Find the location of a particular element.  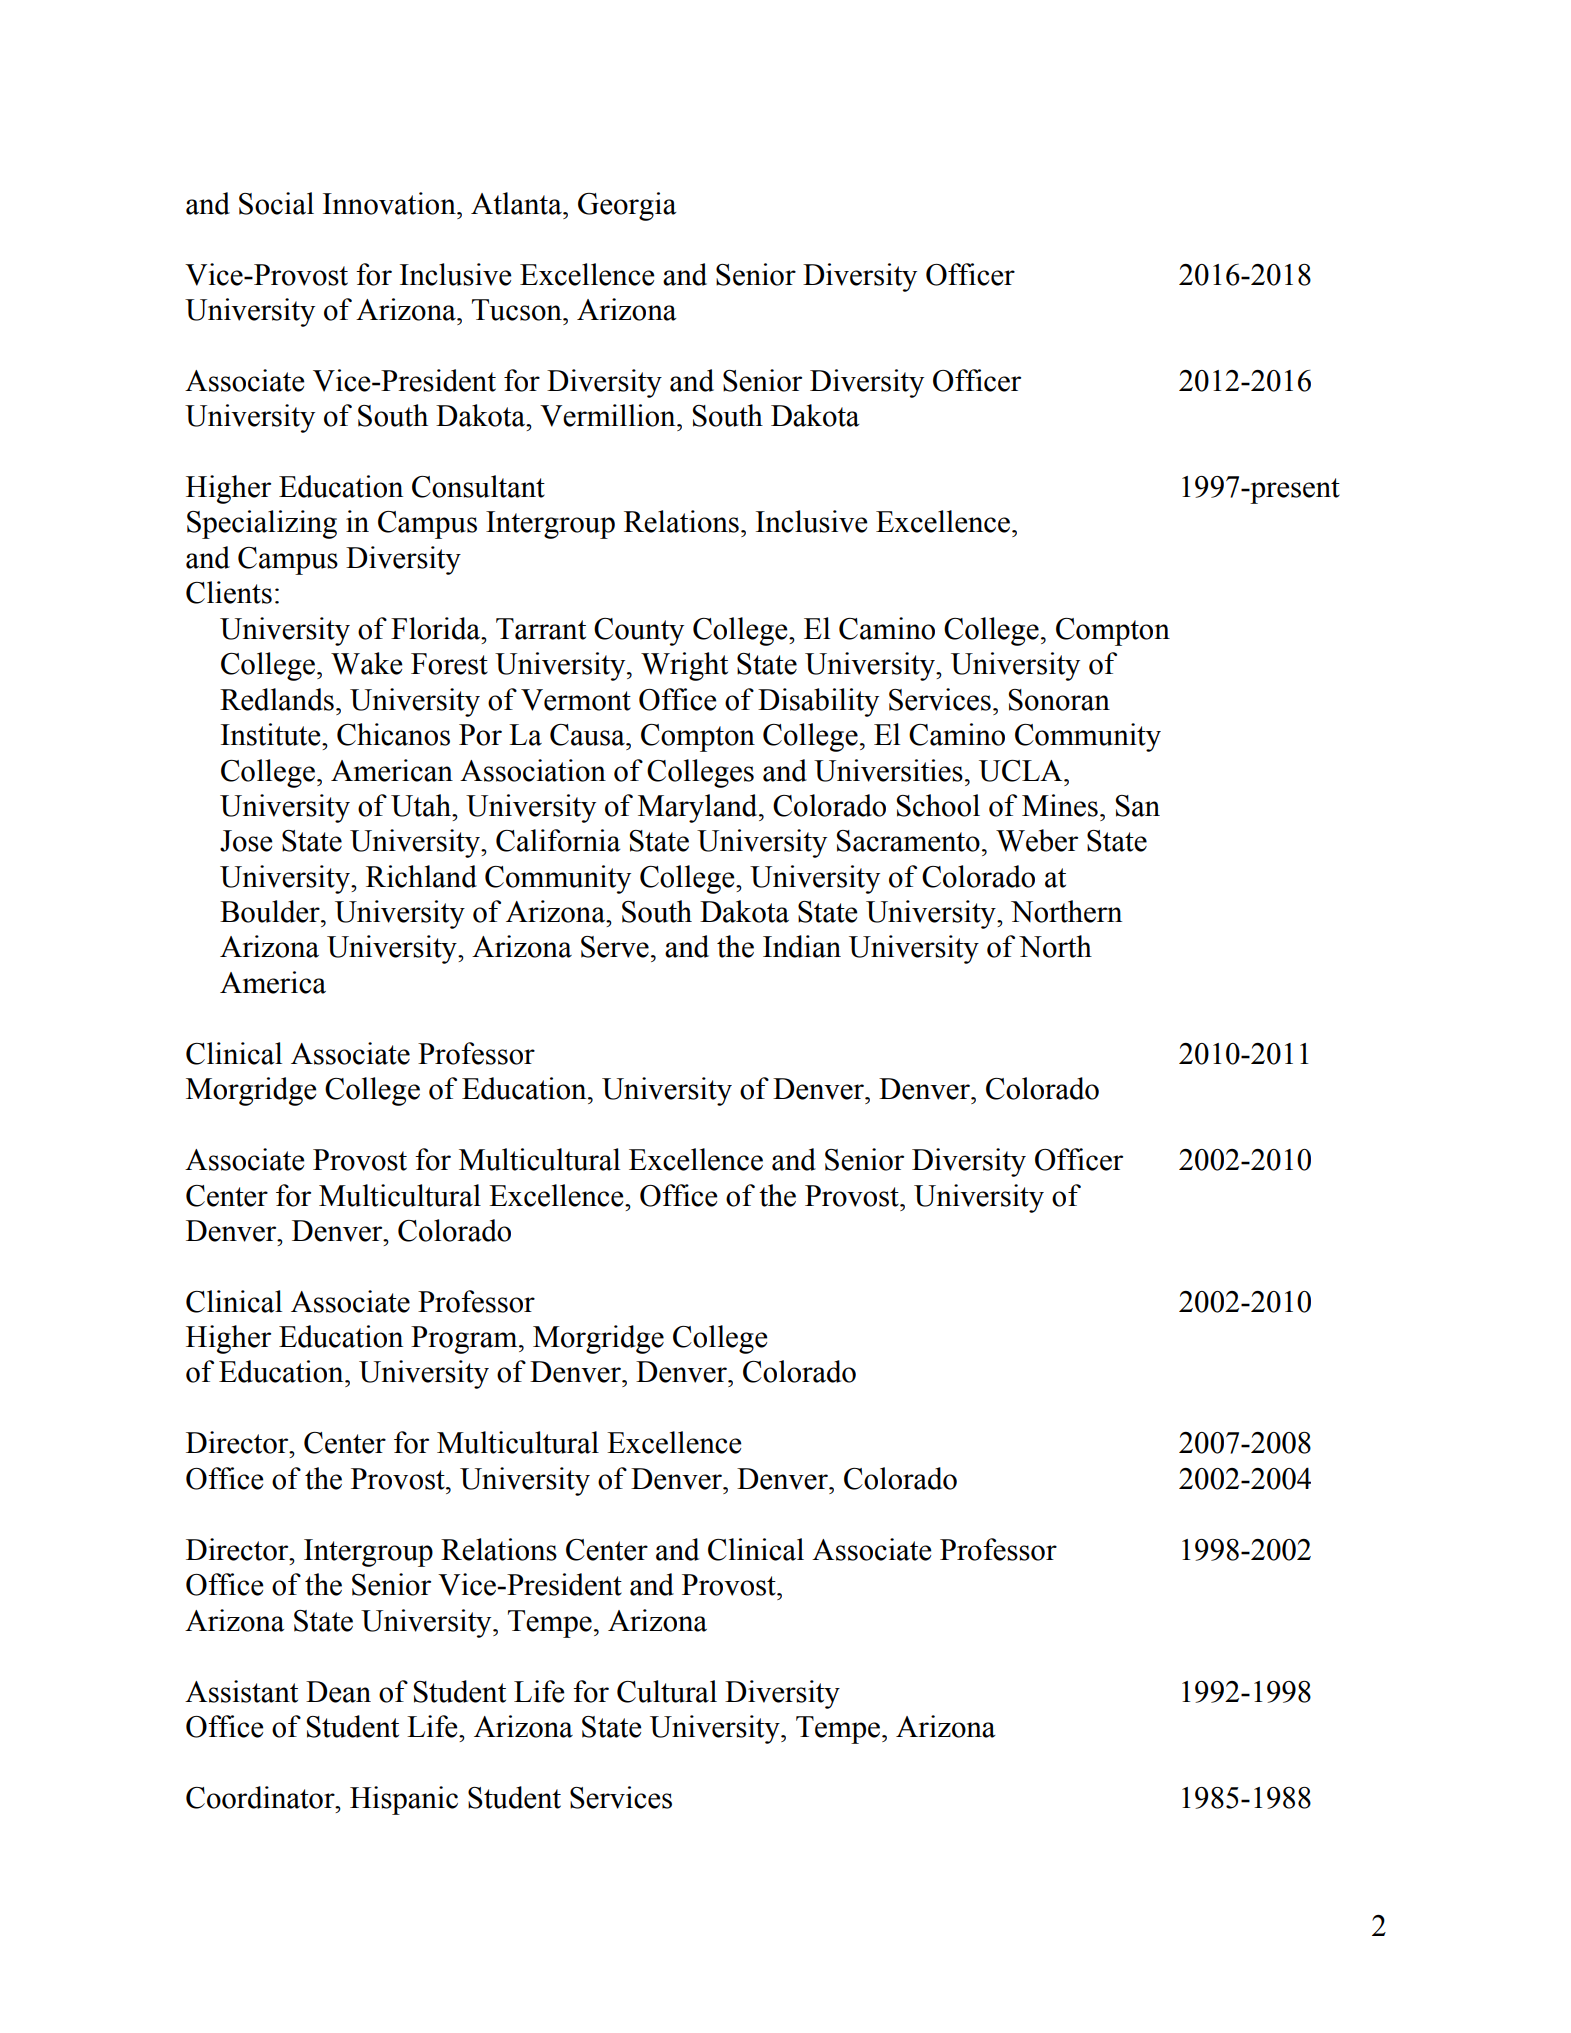

Serve is located at coordinates (615, 947).
